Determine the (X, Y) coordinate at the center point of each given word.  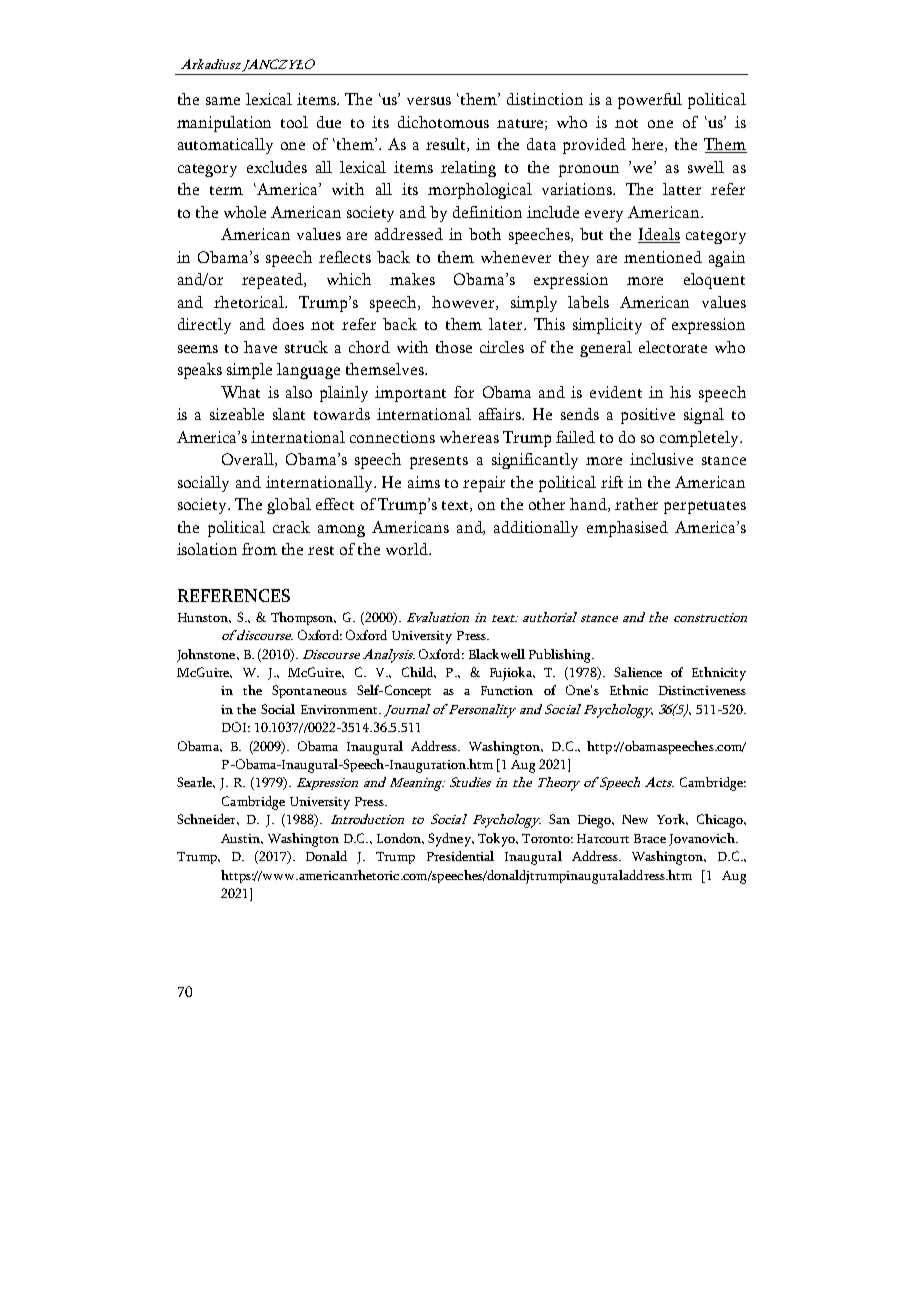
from (259, 549)
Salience (638, 672)
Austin (242, 839)
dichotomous (443, 122)
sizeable (237, 414)
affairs (501, 414)
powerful (650, 101)
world (408, 549)
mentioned (663, 257)
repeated (274, 281)
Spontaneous (309, 691)
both (485, 234)
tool (294, 122)
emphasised (627, 529)
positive (648, 416)
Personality (481, 711)
